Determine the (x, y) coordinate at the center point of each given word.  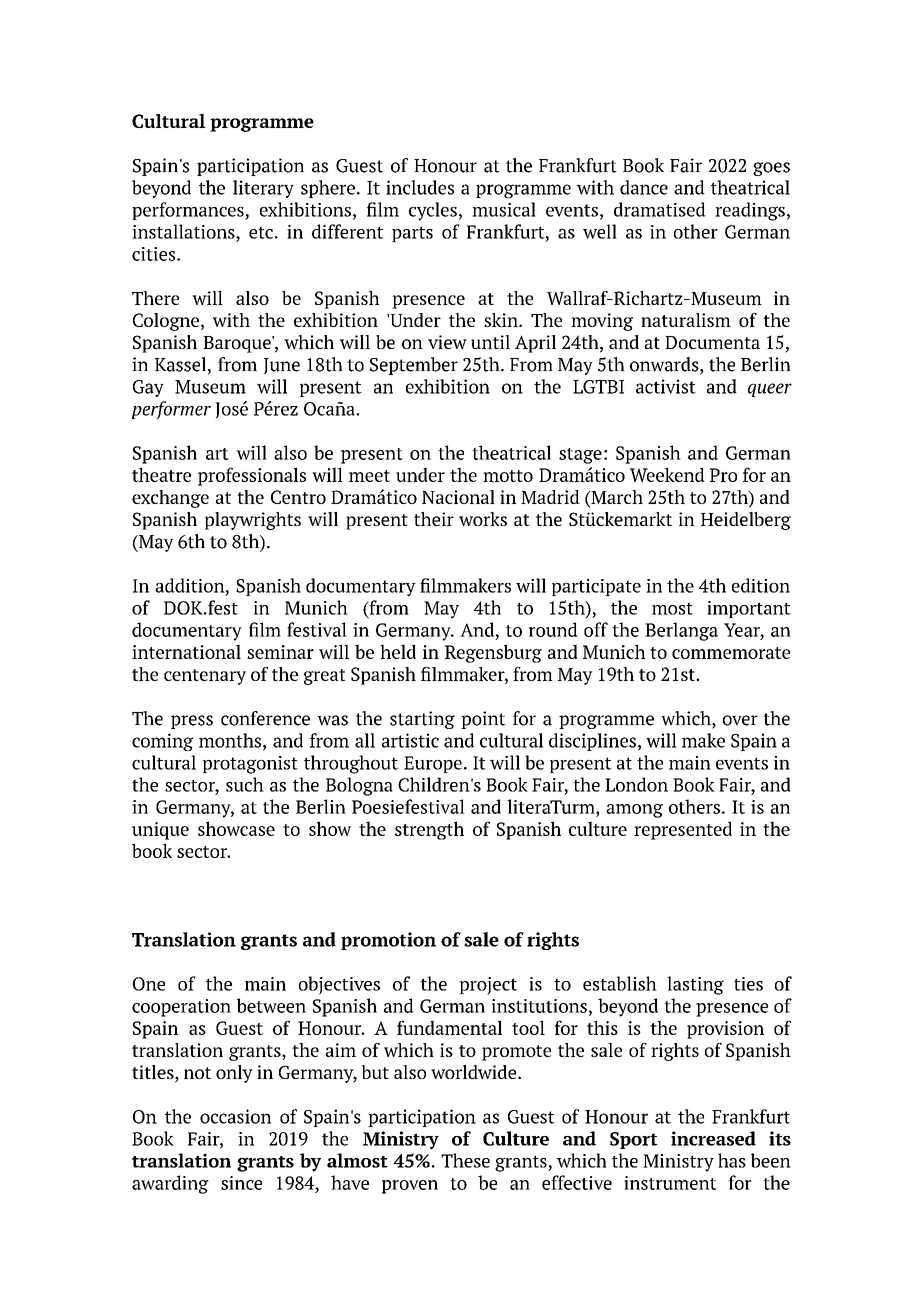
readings (750, 211)
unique (160, 831)
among (634, 811)
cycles (433, 211)
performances (189, 211)
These (465, 1160)
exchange (170, 499)
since (241, 1183)
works (483, 519)
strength (429, 830)
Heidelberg (746, 521)
